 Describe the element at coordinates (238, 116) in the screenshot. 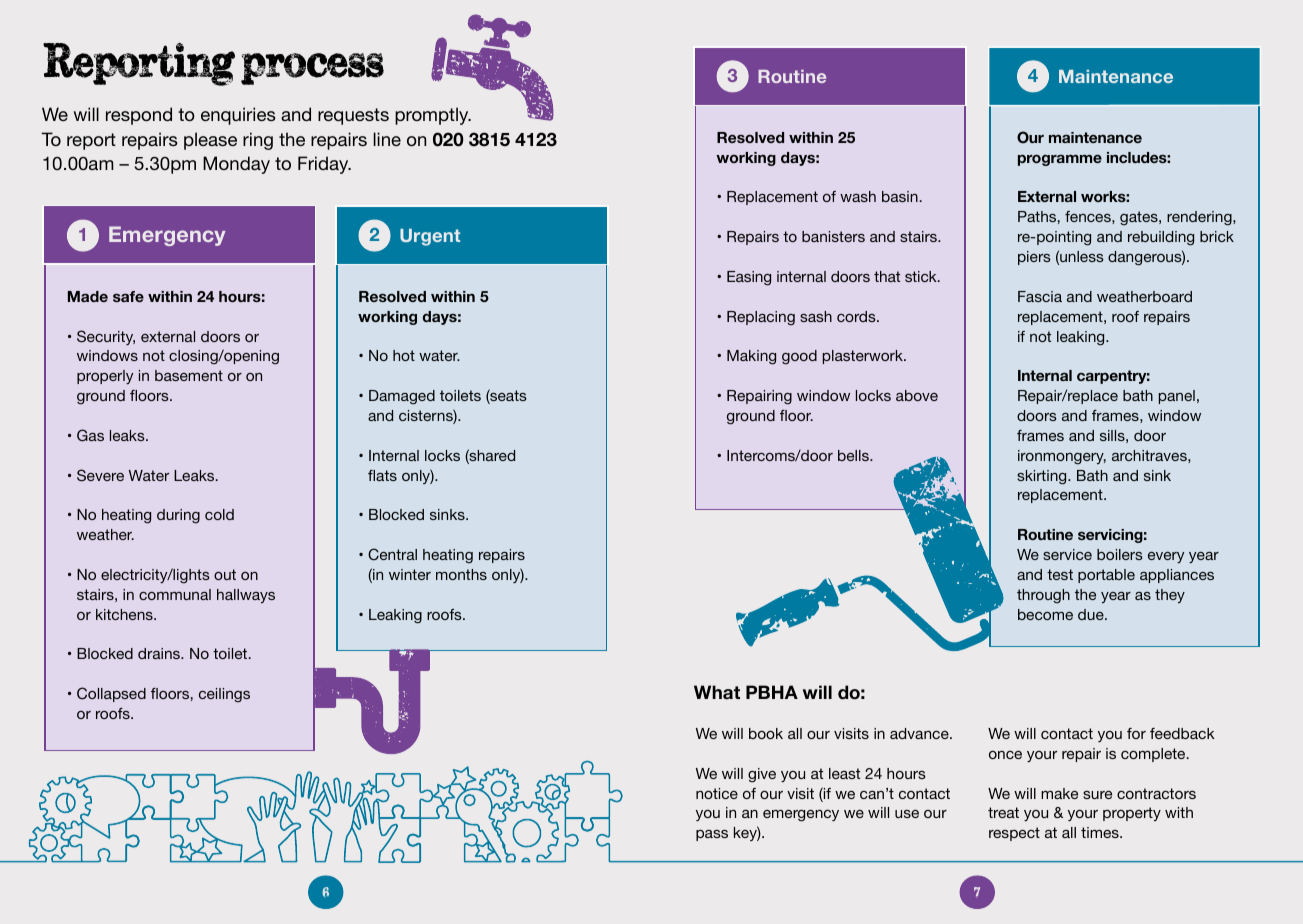

I see `enquiries` at that location.
